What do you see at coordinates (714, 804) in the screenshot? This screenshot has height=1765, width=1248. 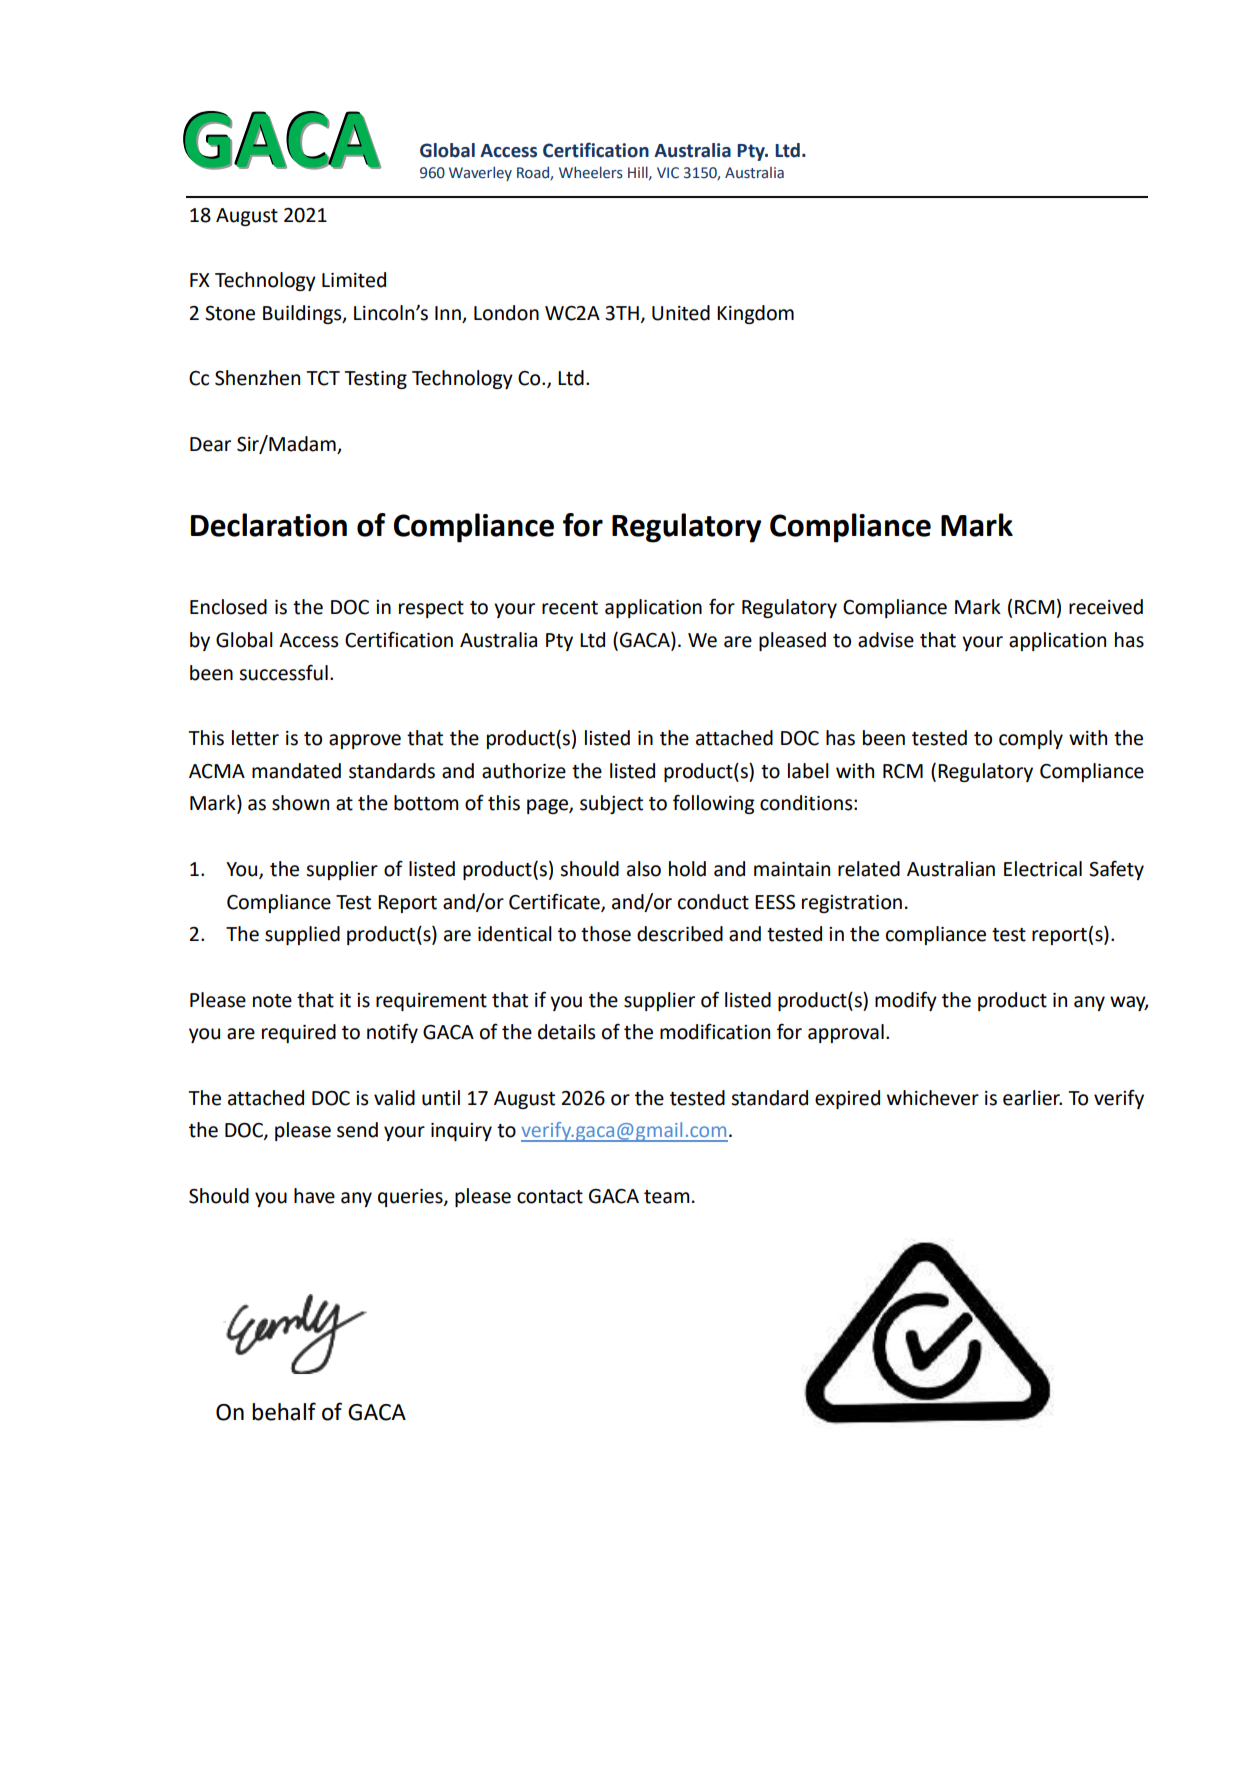 I see `following` at bounding box center [714, 804].
